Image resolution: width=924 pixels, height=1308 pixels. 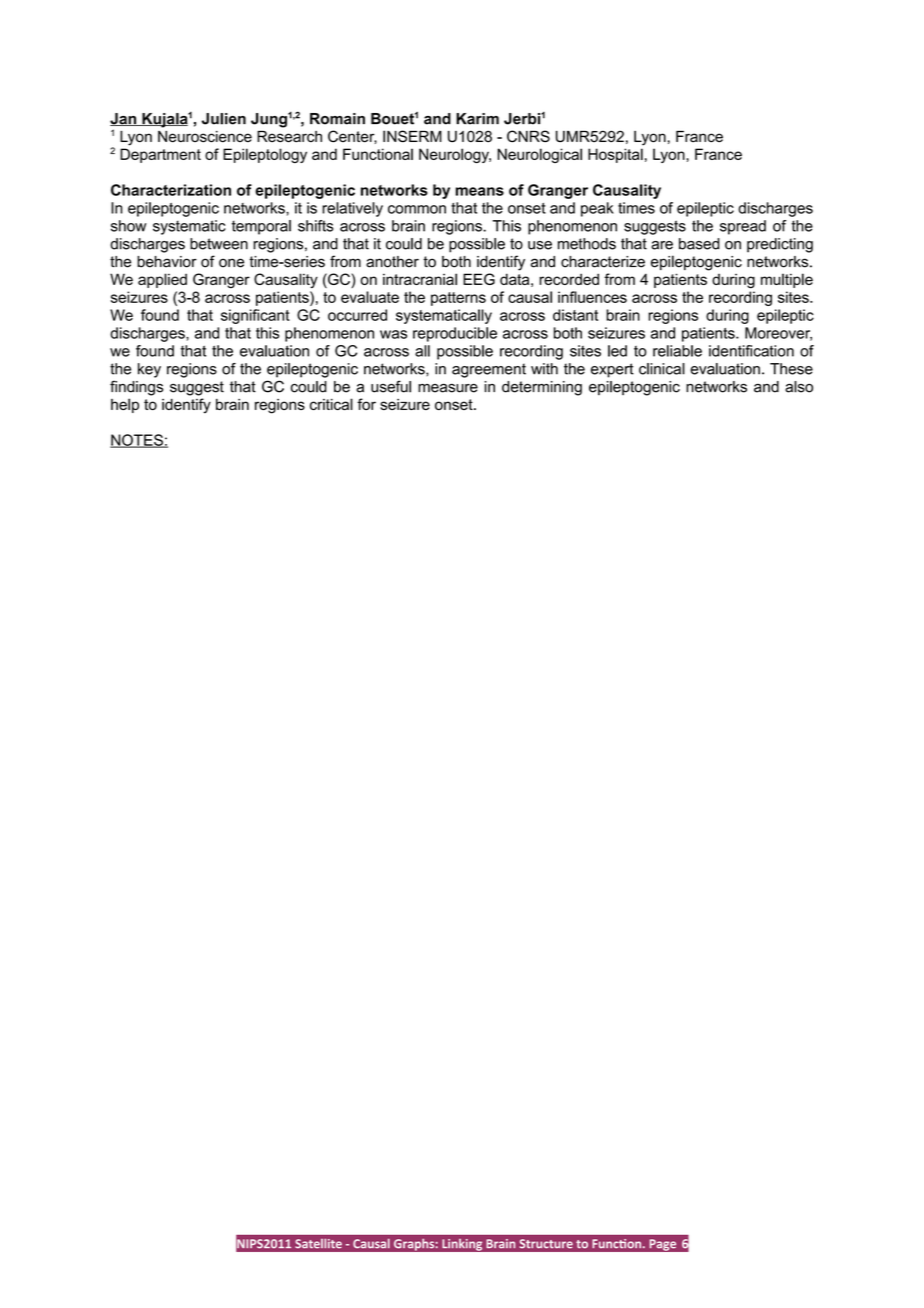 What do you see at coordinates (366, 404) in the page?
I see `for` at bounding box center [366, 404].
